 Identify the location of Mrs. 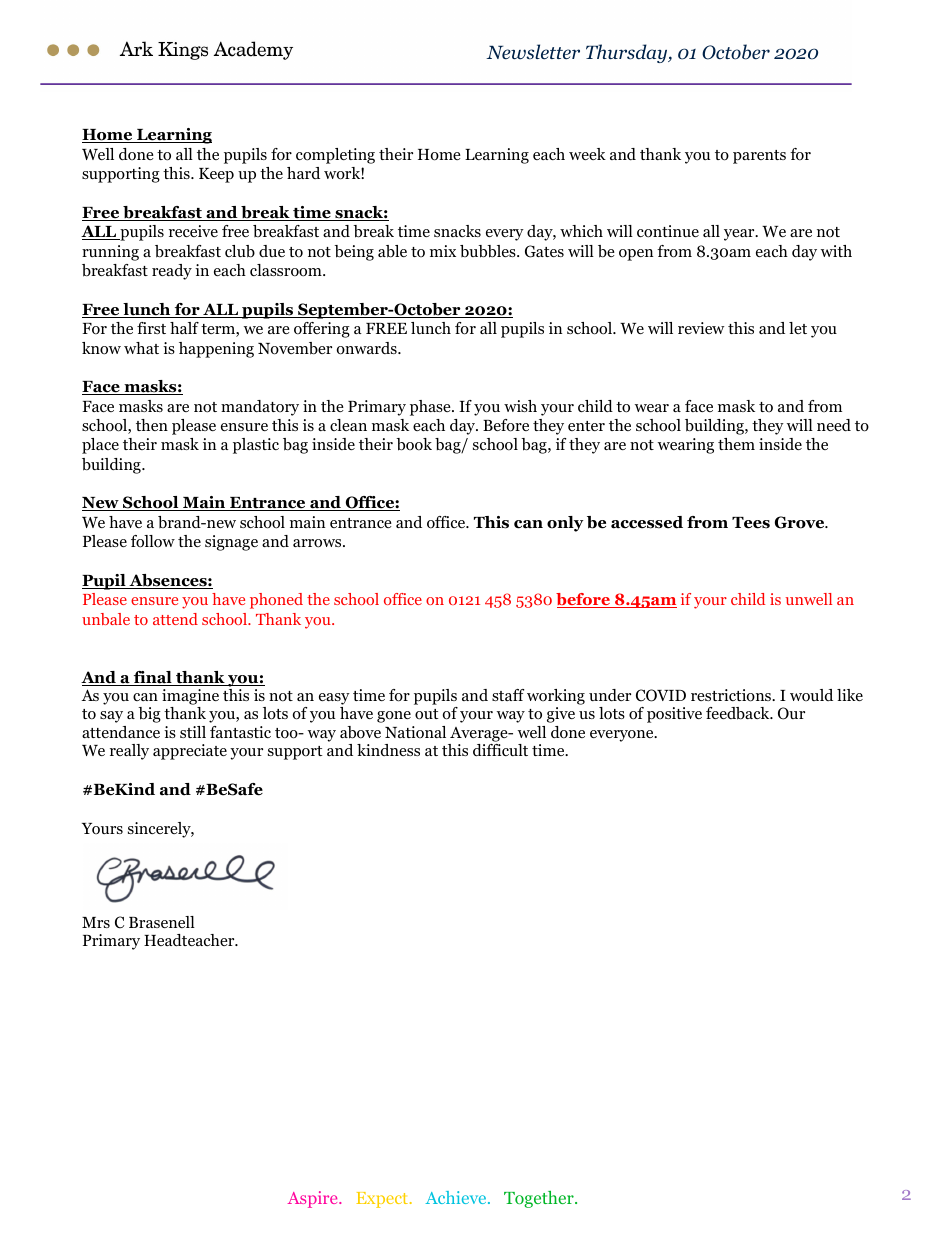
(96, 922).
